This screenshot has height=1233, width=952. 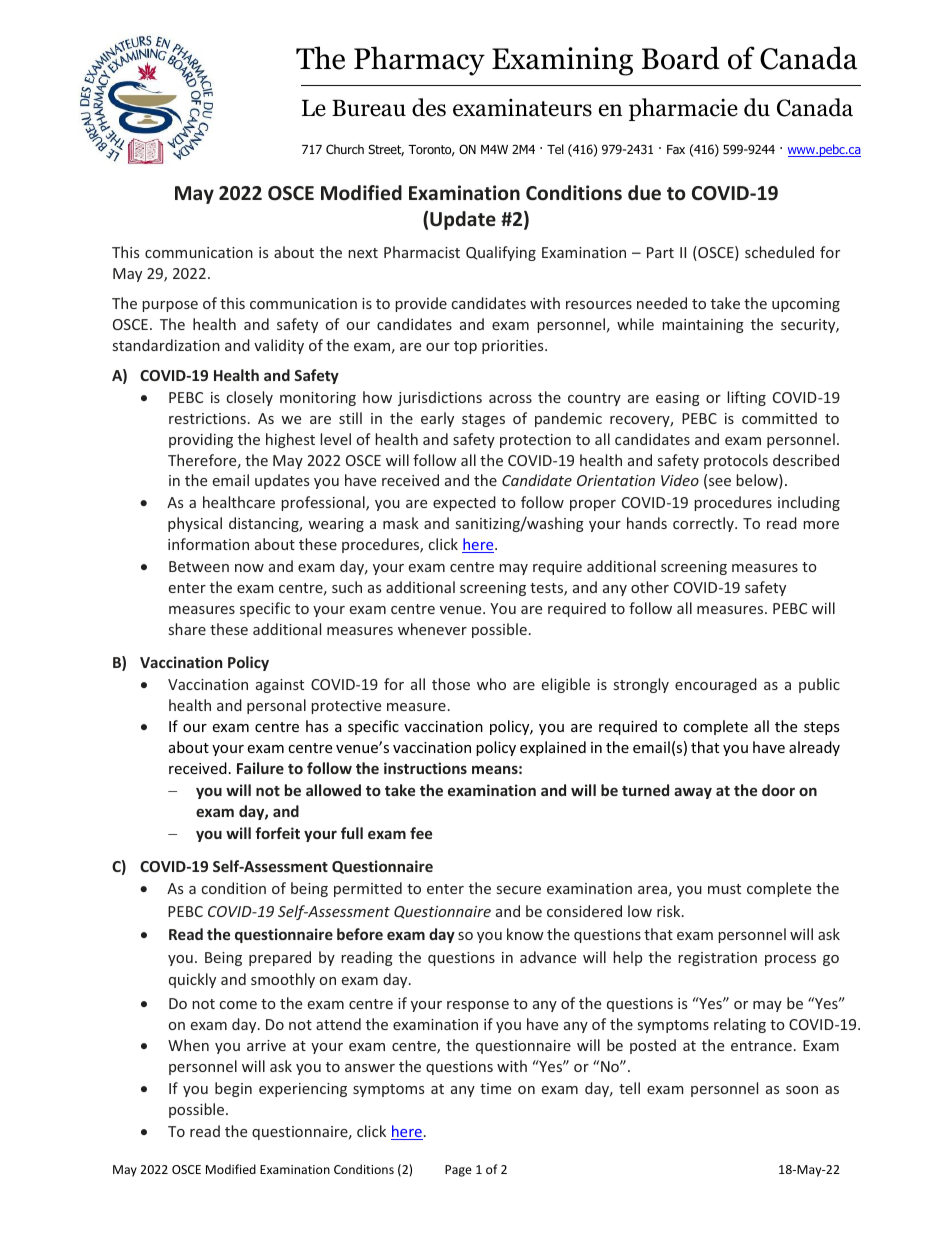 I want to click on door, so click(x=778, y=790).
